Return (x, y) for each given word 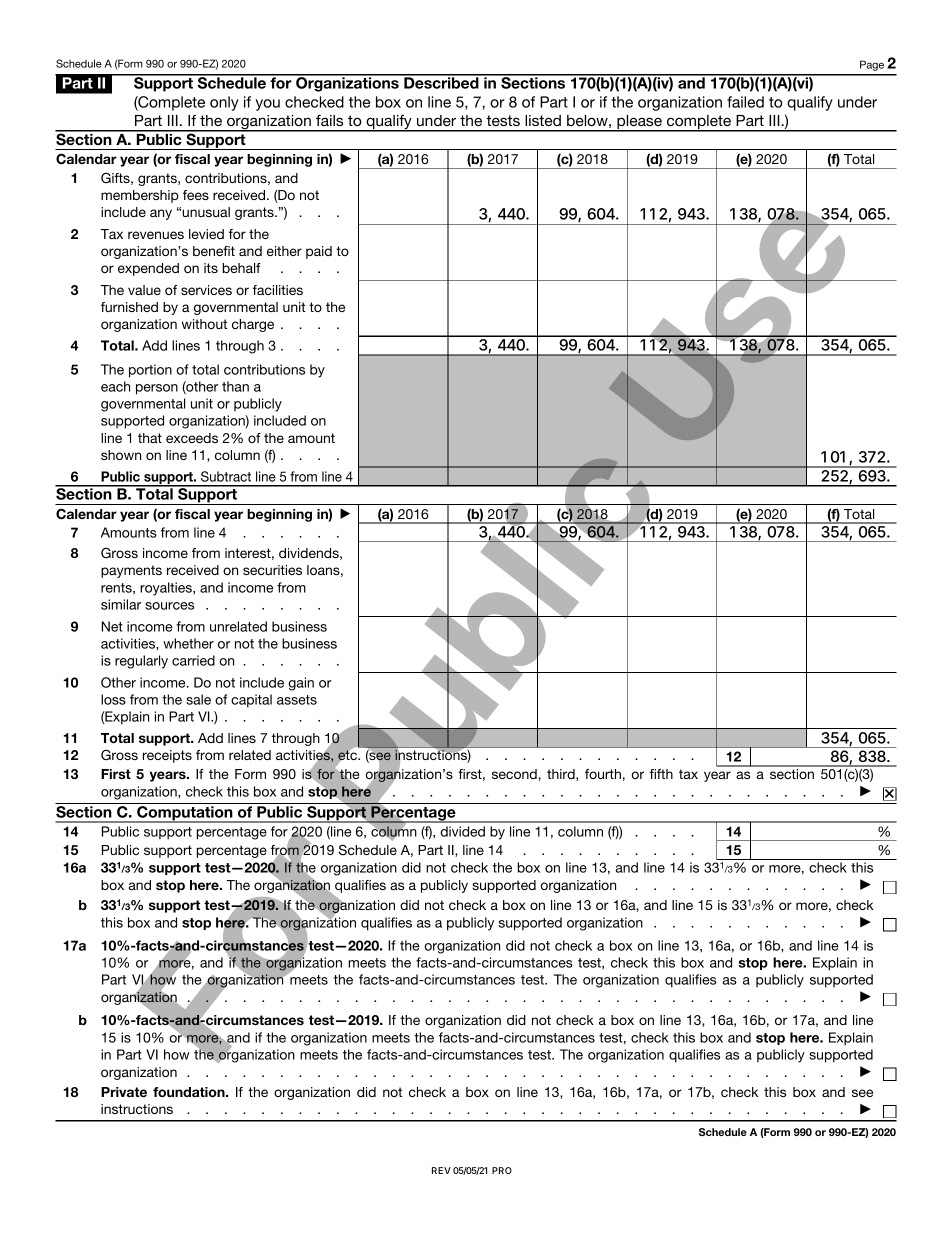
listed (543, 120)
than (235, 386)
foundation (190, 1092)
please (639, 123)
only (224, 103)
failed (745, 102)
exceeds (192, 438)
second (515, 774)
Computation (185, 814)
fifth (661, 774)
